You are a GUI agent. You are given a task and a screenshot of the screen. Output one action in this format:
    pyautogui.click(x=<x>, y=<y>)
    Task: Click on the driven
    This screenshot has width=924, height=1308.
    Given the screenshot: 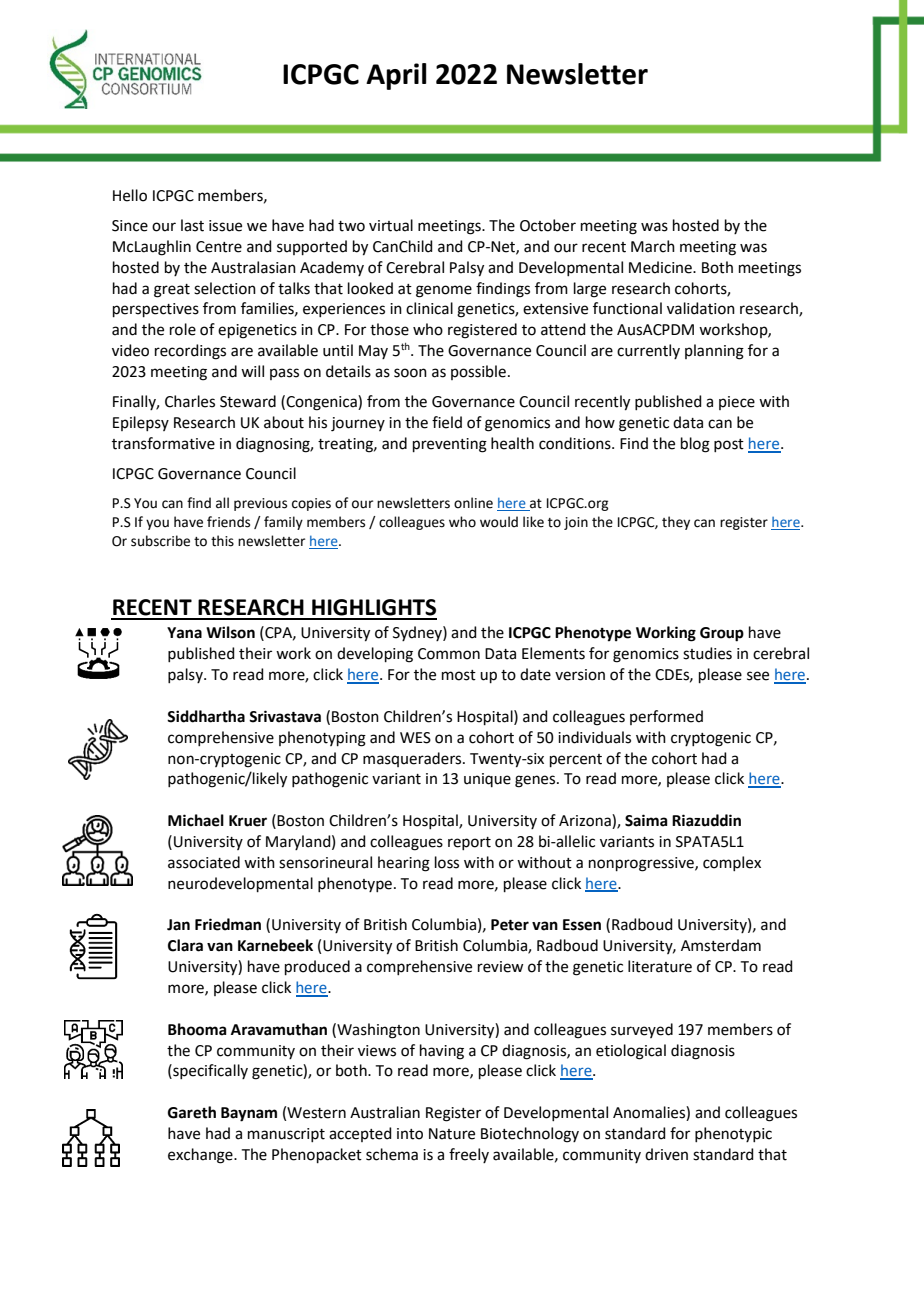 What is the action you would take?
    pyautogui.click(x=666, y=1154)
